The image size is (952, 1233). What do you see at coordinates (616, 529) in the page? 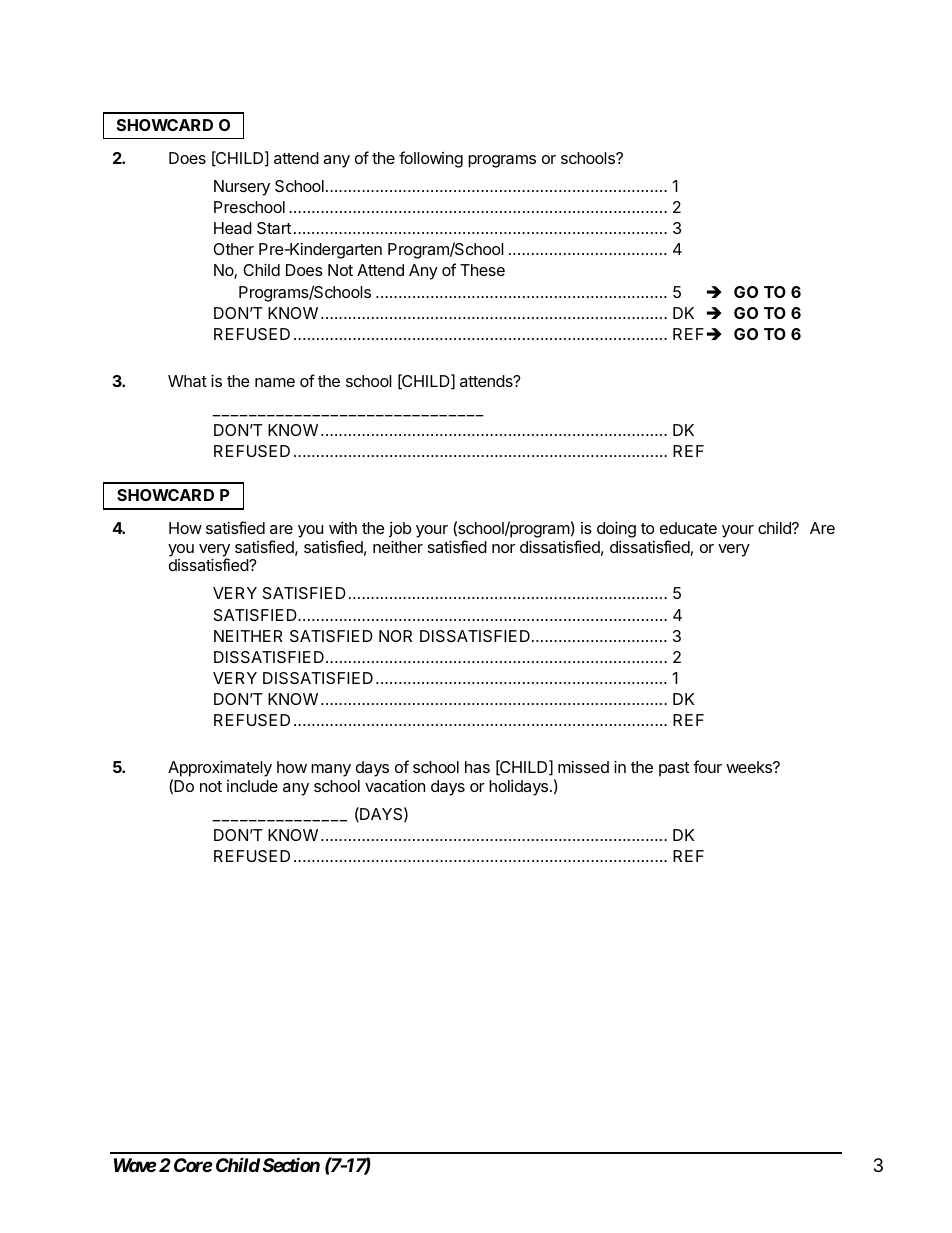
I see `doing` at bounding box center [616, 529].
